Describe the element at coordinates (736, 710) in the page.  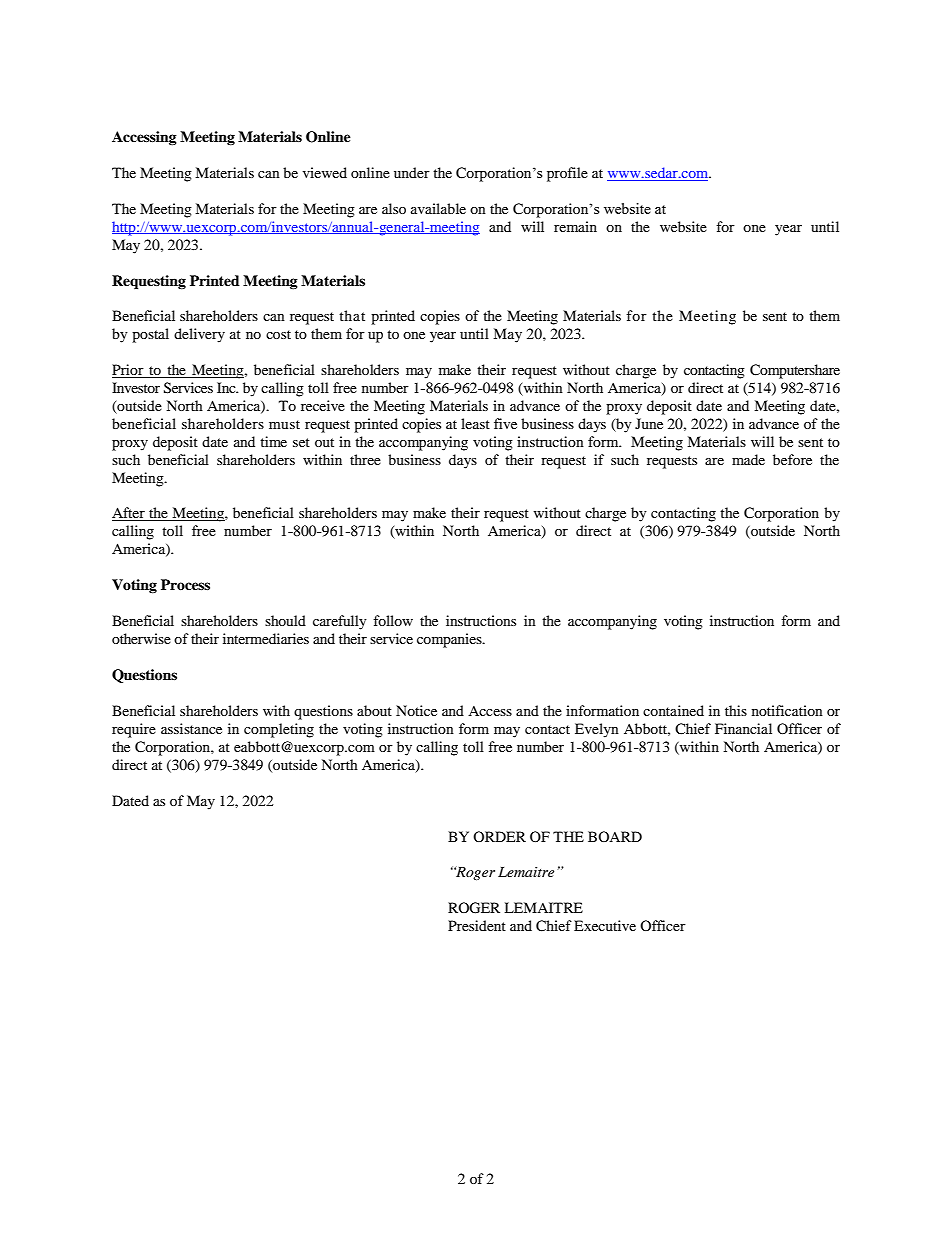
I see `this` at that location.
